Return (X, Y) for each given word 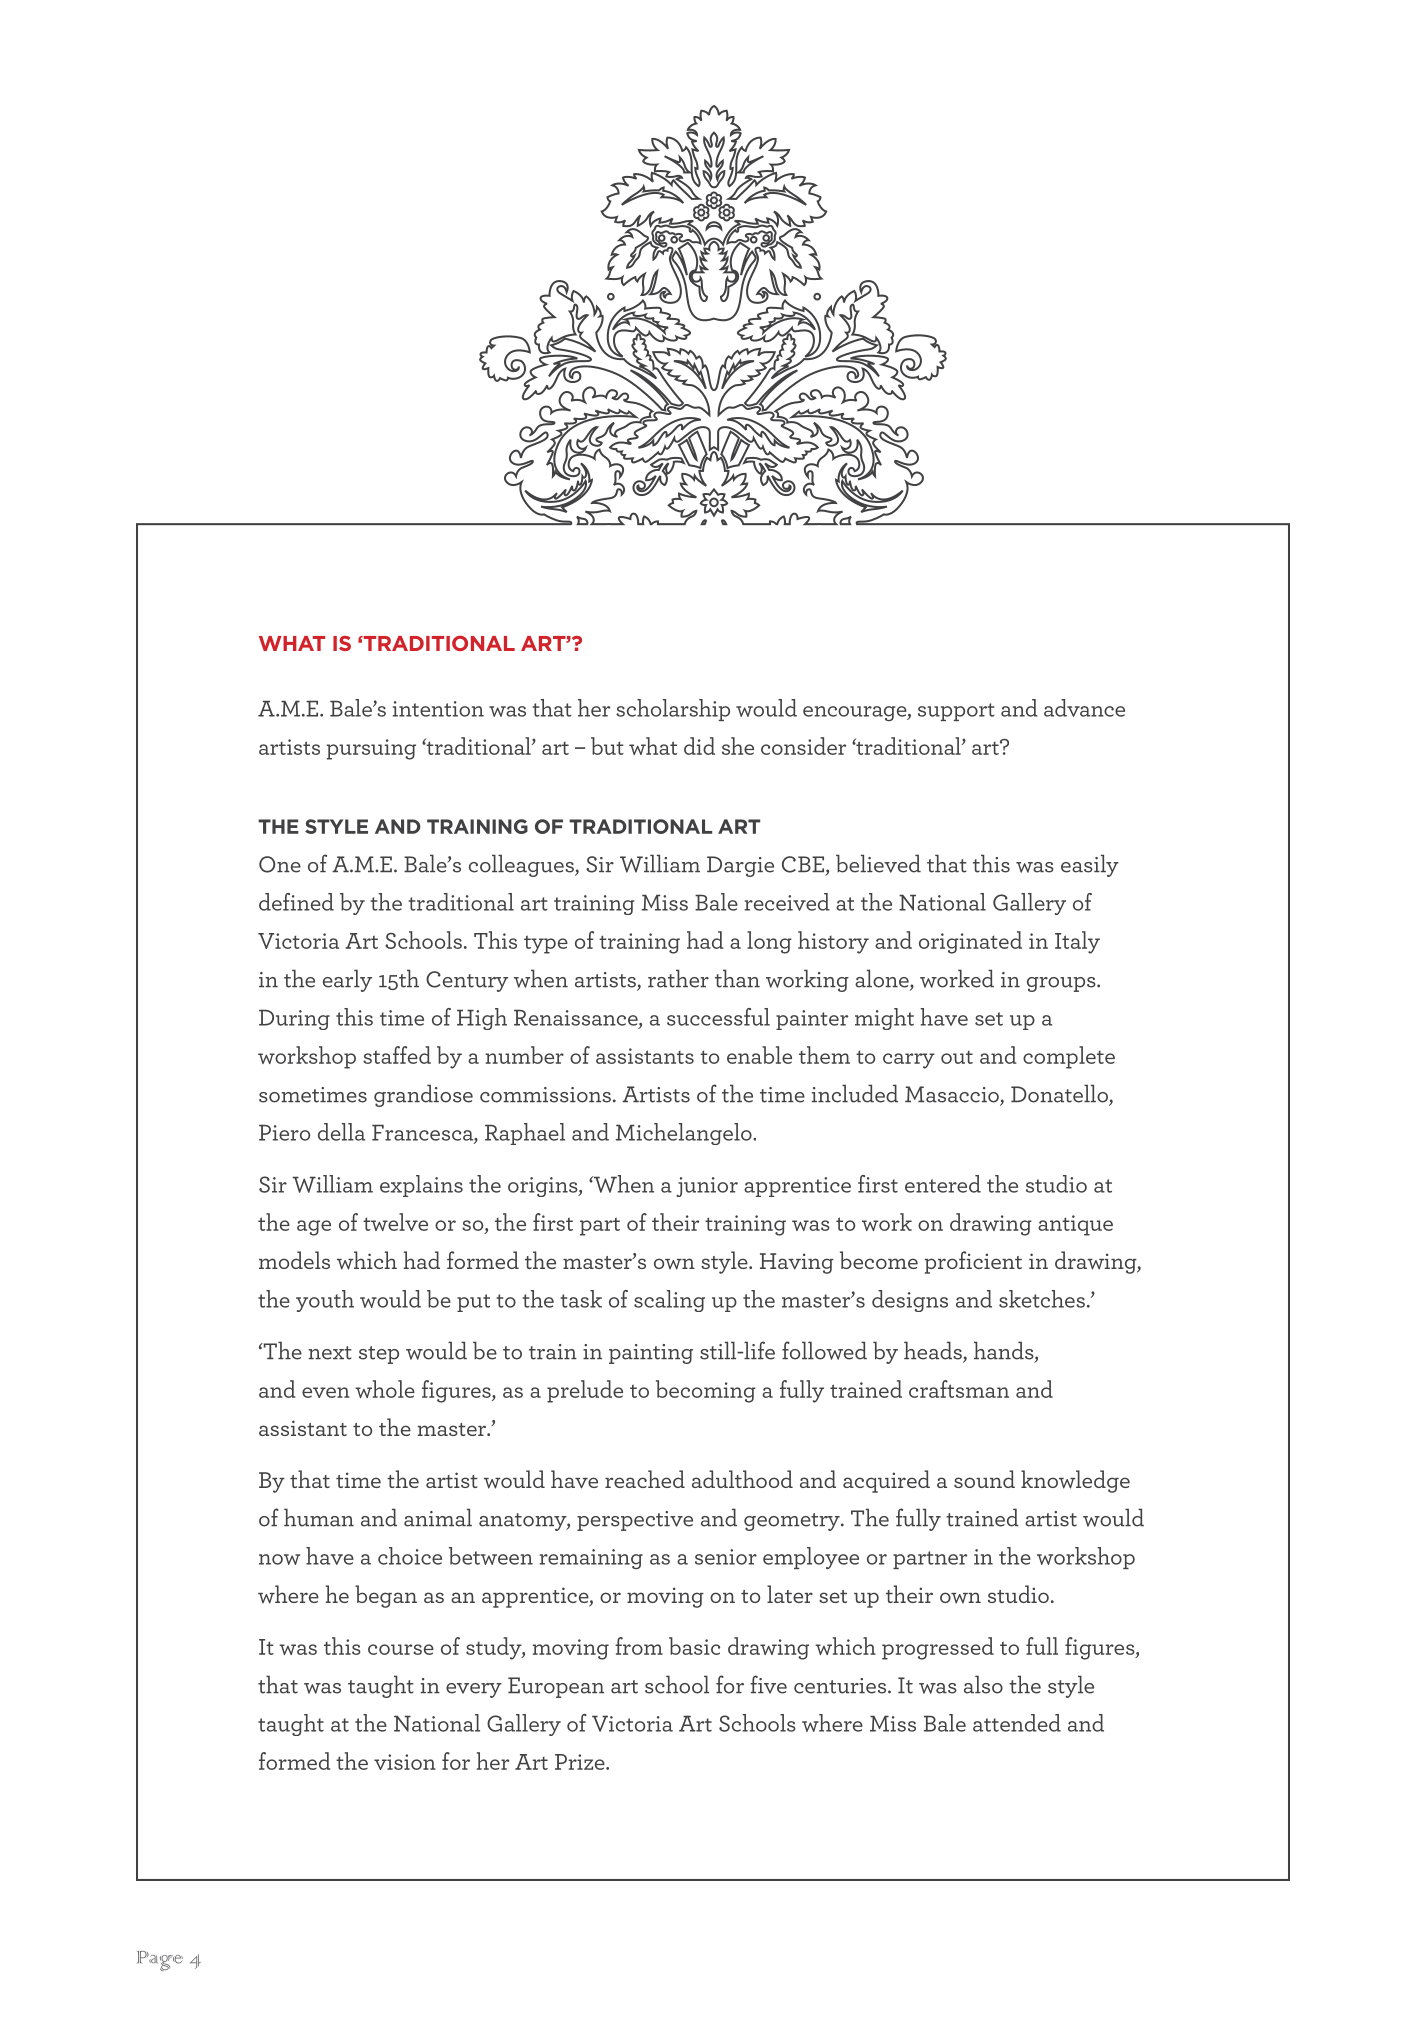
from (639, 1646)
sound (984, 1479)
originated (970, 942)
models (294, 1260)
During (294, 1019)
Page (160, 1961)
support (956, 712)
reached (645, 1479)
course (401, 1649)
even (326, 1392)
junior (707, 1187)
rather (678, 978)
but (607, 746)
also (983, 1684)
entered (943, 1184)
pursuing (371, 749)
